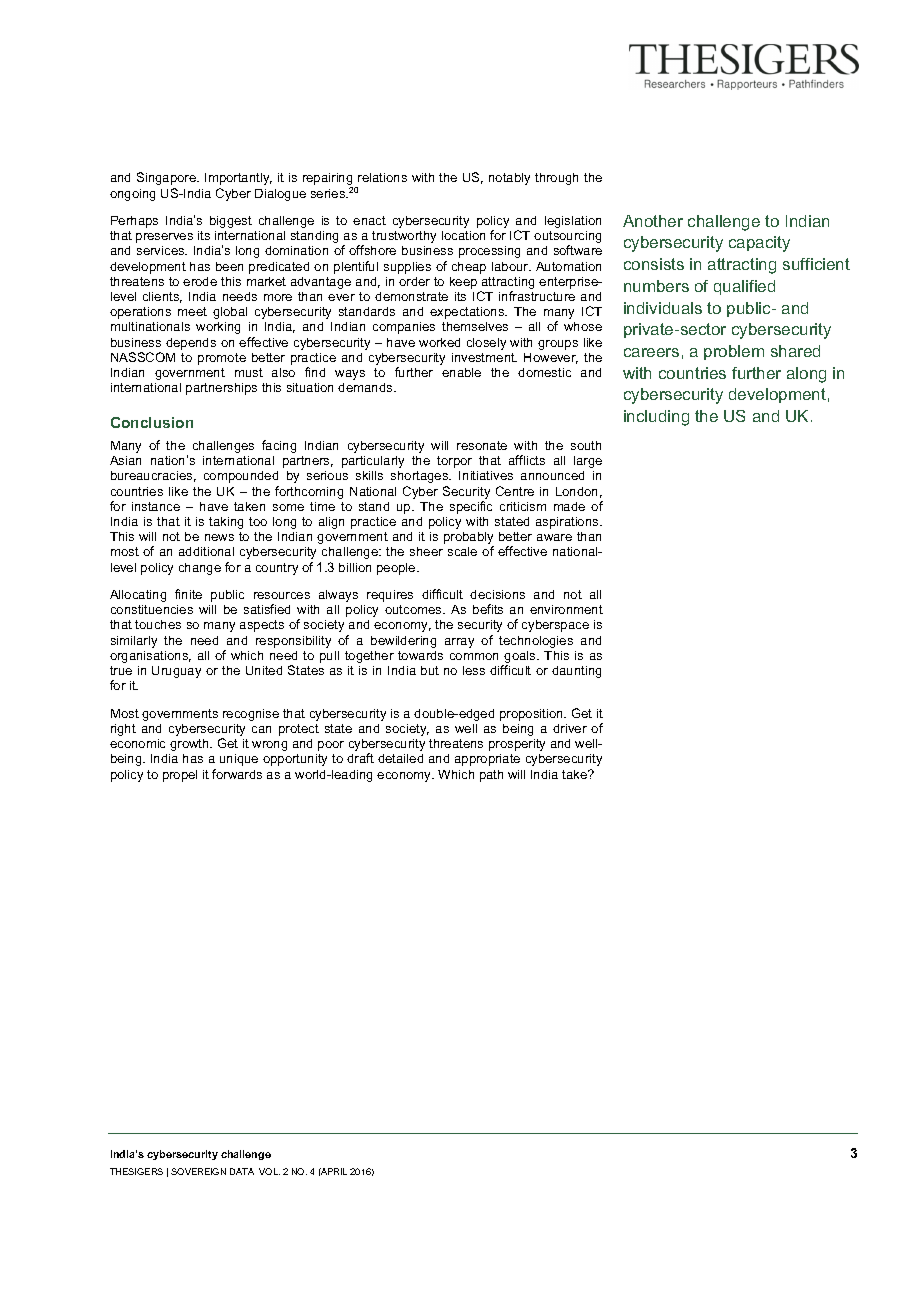 The image size is (924, 1308). I want to click on including, so click(656, 418).
